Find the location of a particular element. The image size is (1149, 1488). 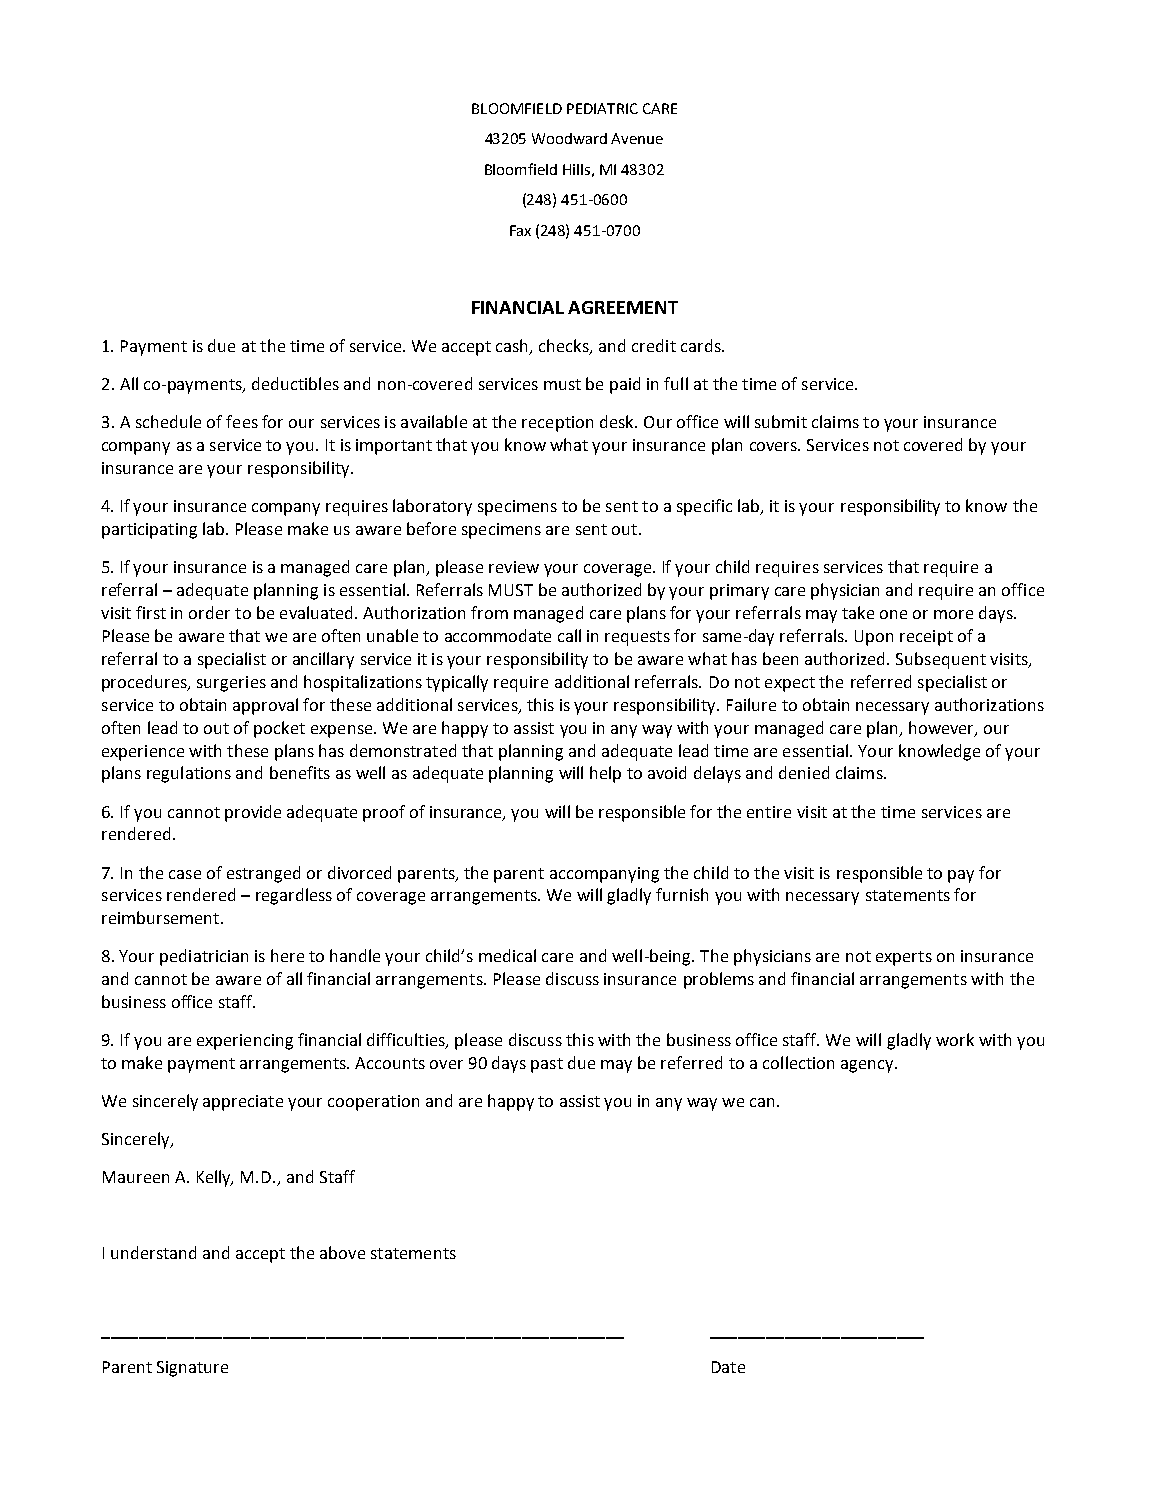

Signature is located at coordinates (192, 1369).
